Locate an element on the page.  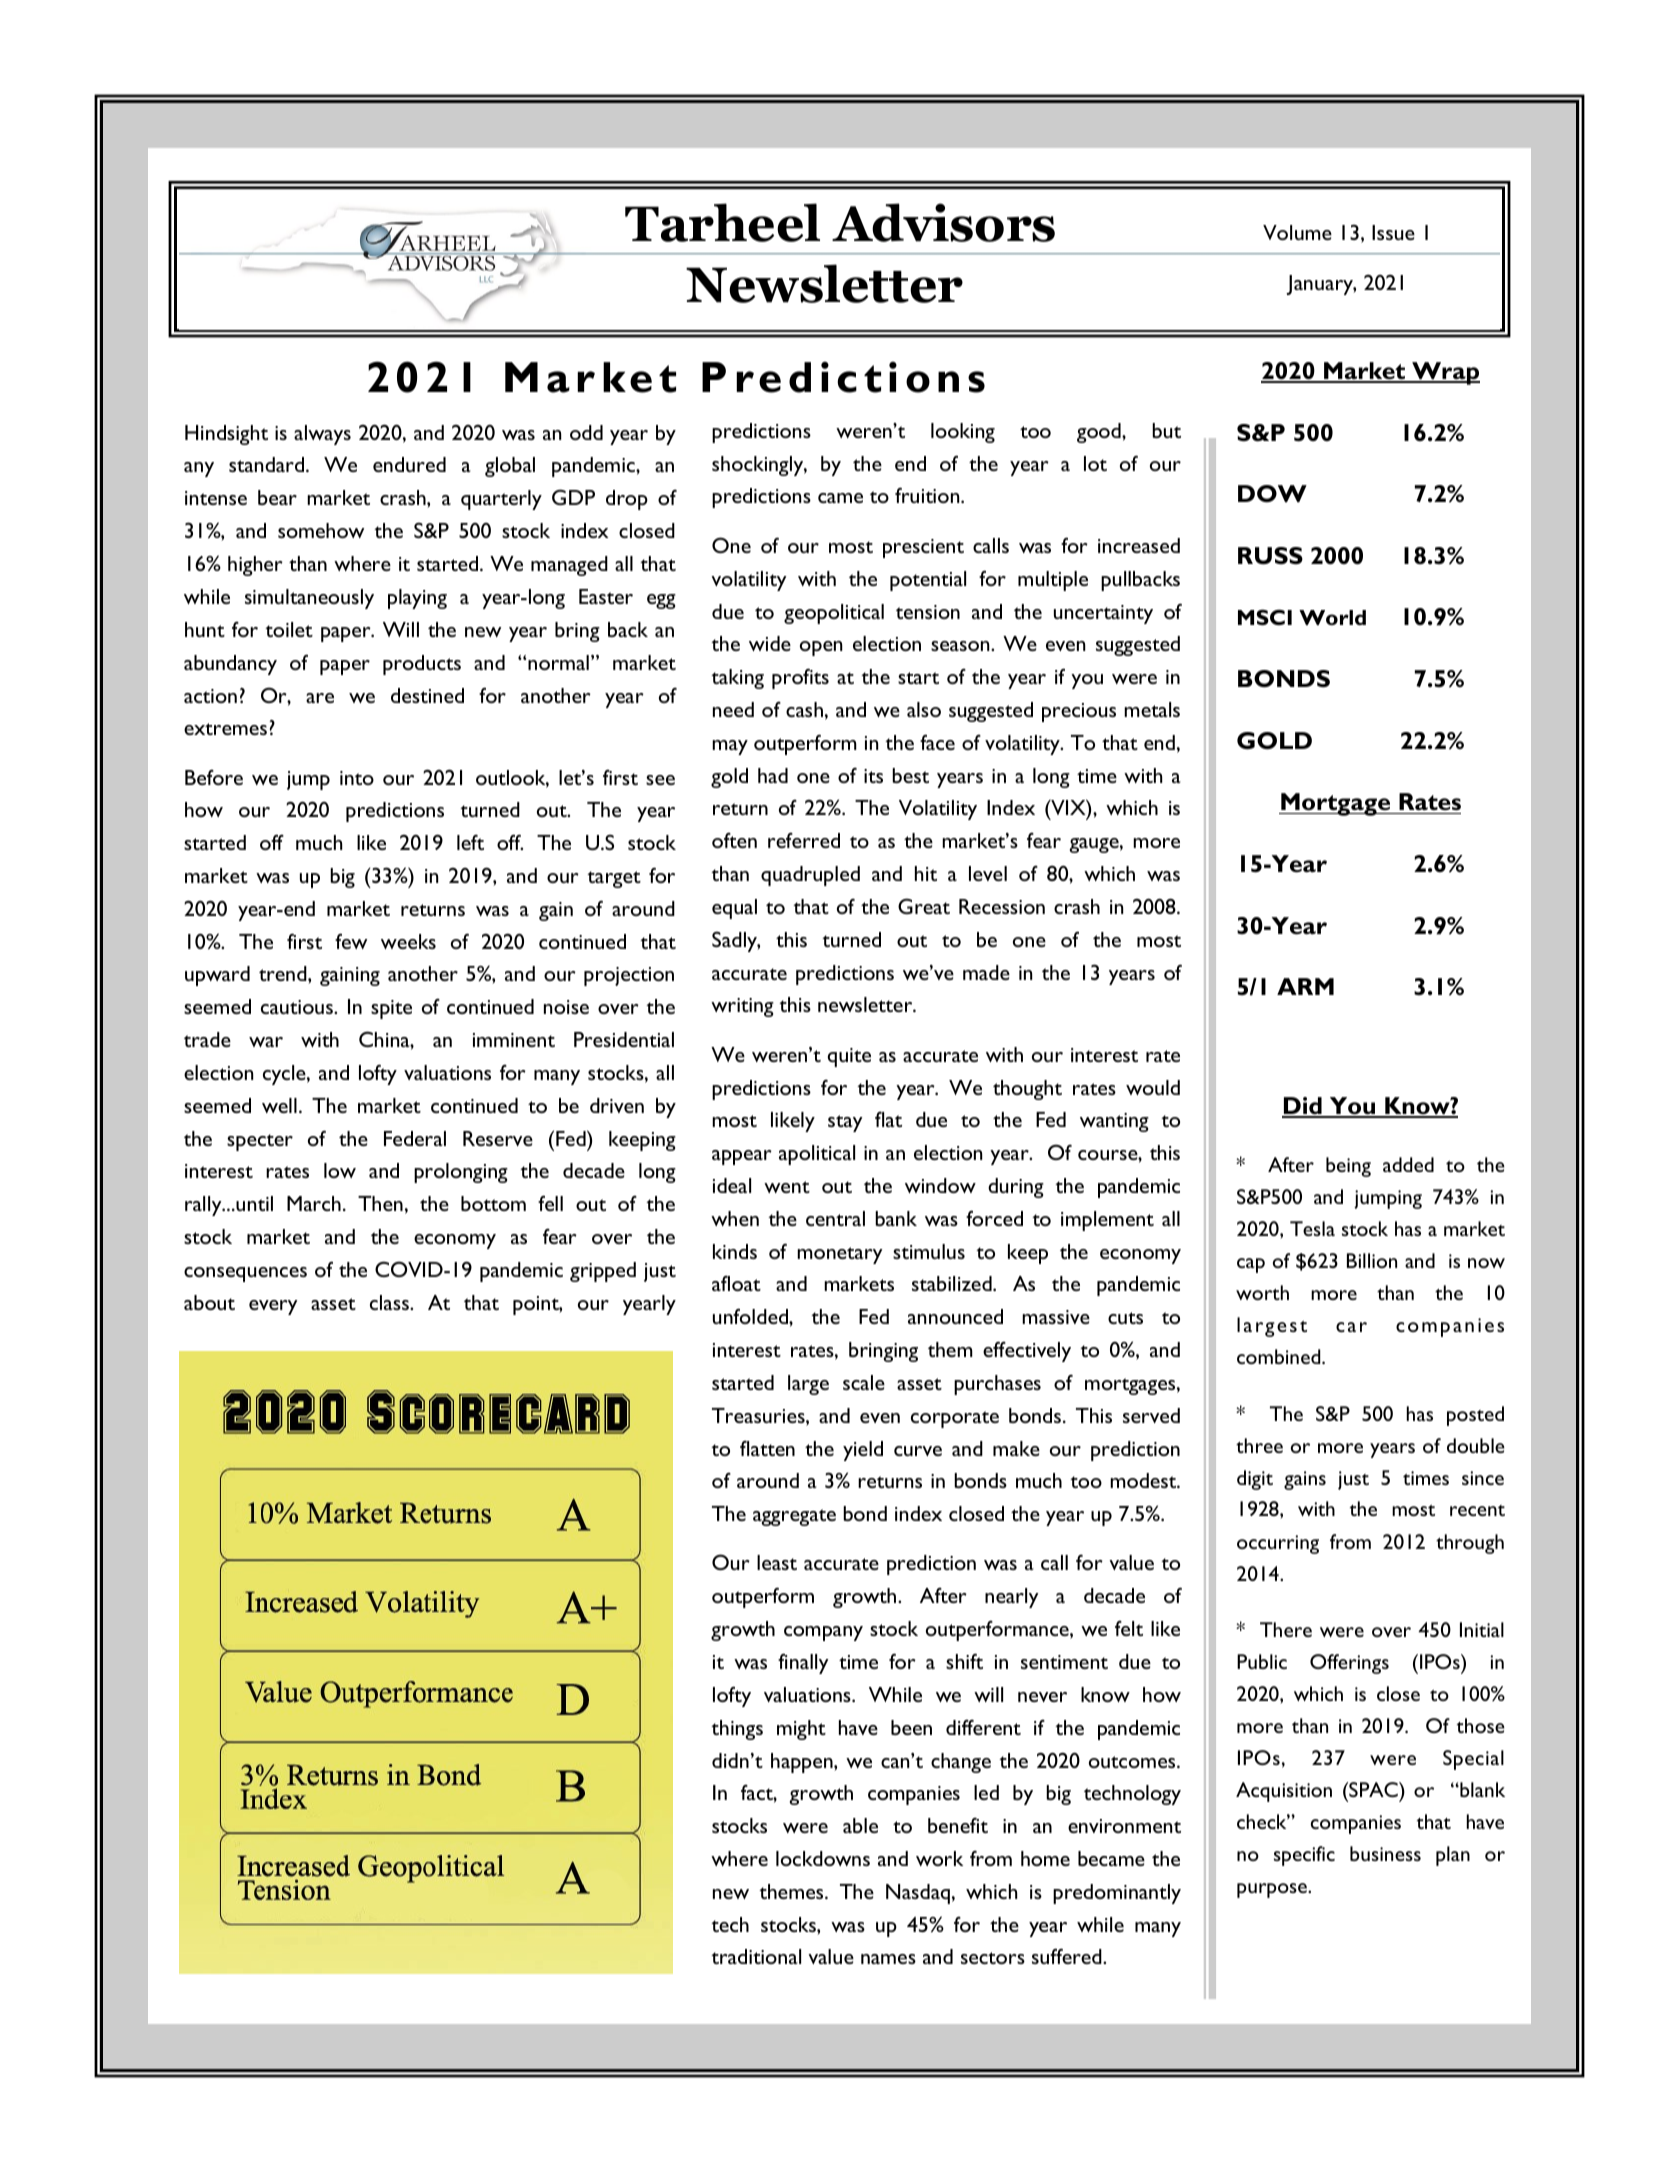
stay is located at coordinates (845, 1123).
